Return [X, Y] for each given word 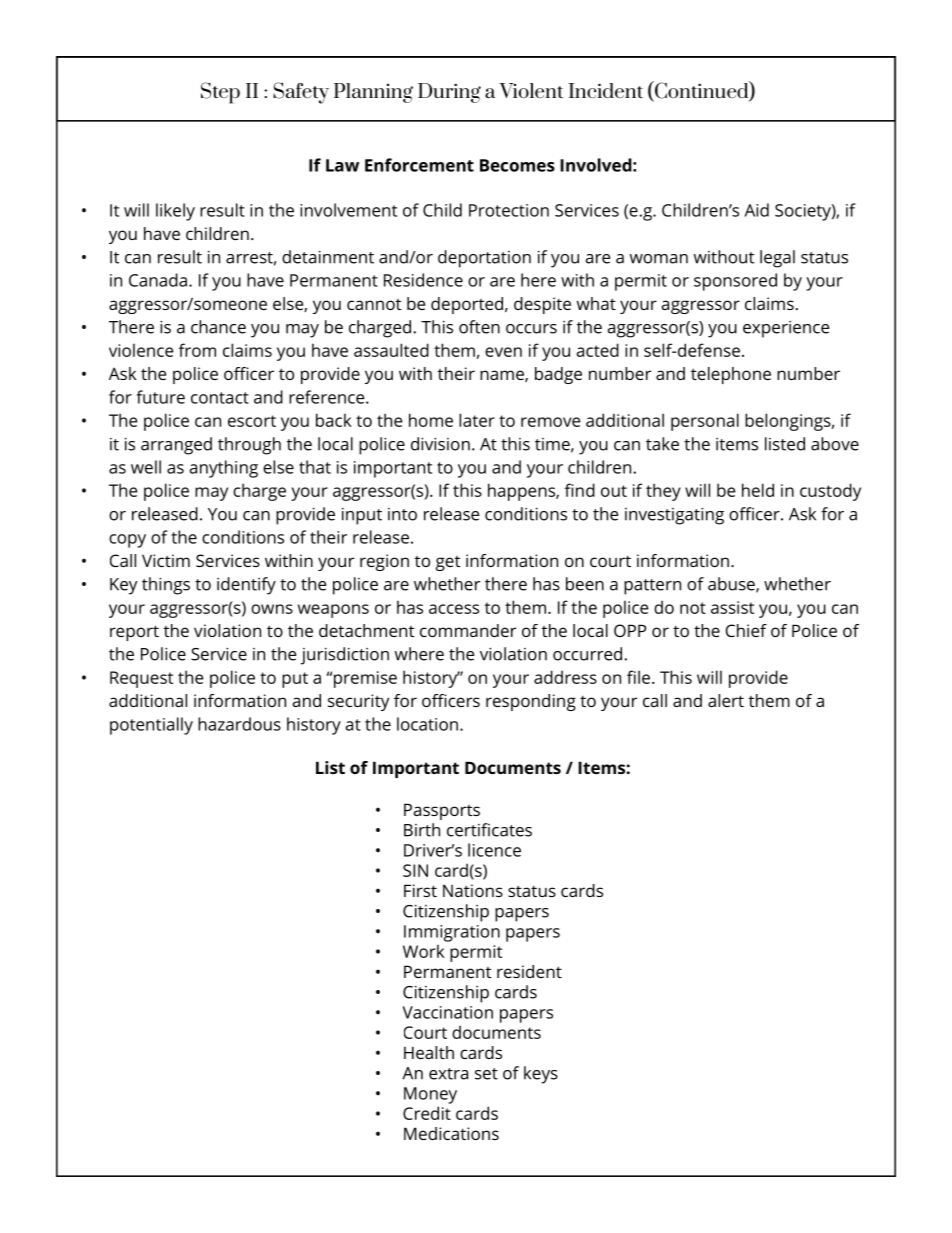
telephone [731, 375]
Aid [756, 210]
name [503, 376]
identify [246, 586]
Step [220, 93]
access [454, 609]
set [486, 1074]
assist [732, 607]
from [197, 350]
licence [494, 850]
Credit [427, 1113]
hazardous [239, 724]
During [449, 93]
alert [726, 700]
